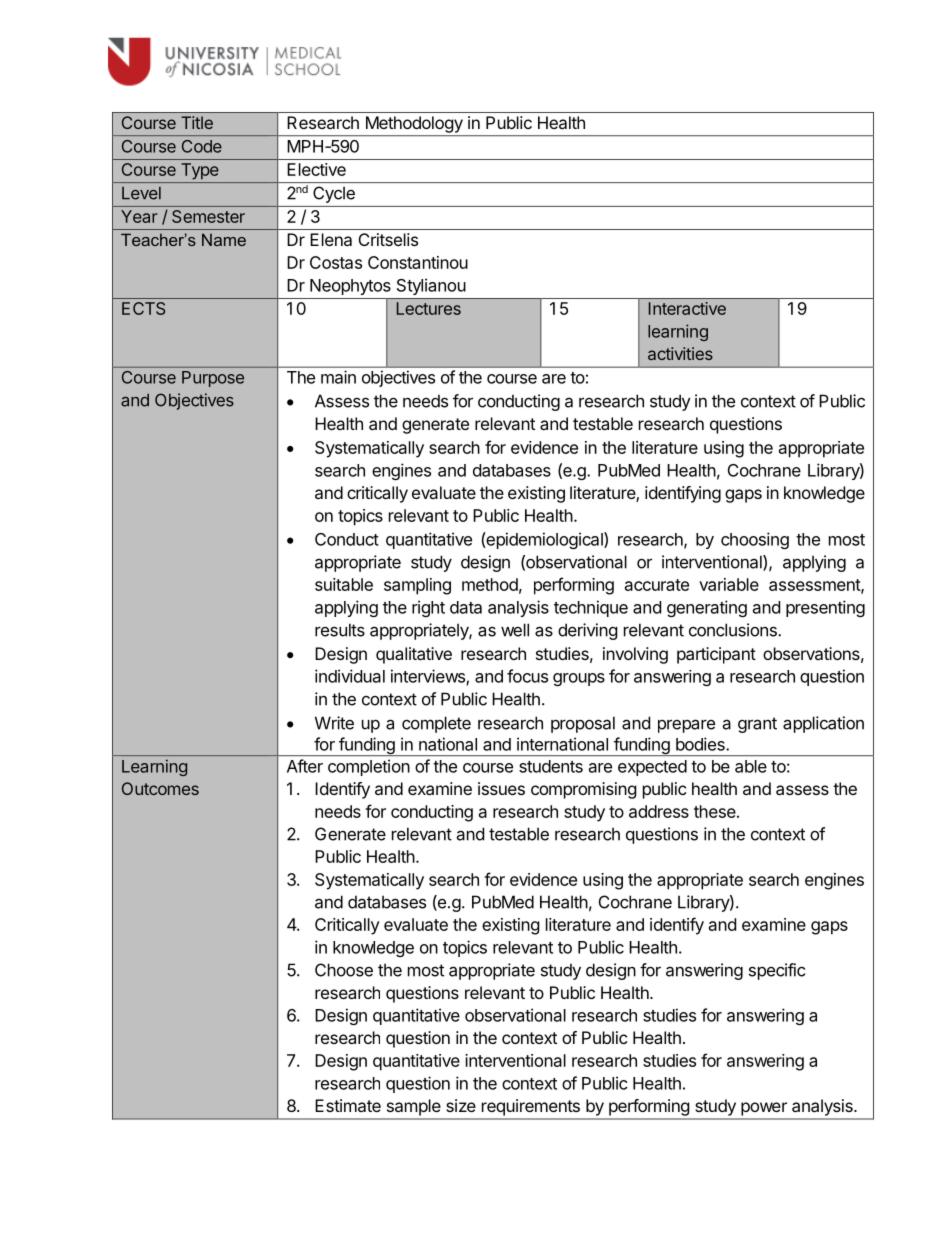 Image resolution: width=952 pixels, height=1233 pixels. I want to click on Estimate, so click(348, 1105).
